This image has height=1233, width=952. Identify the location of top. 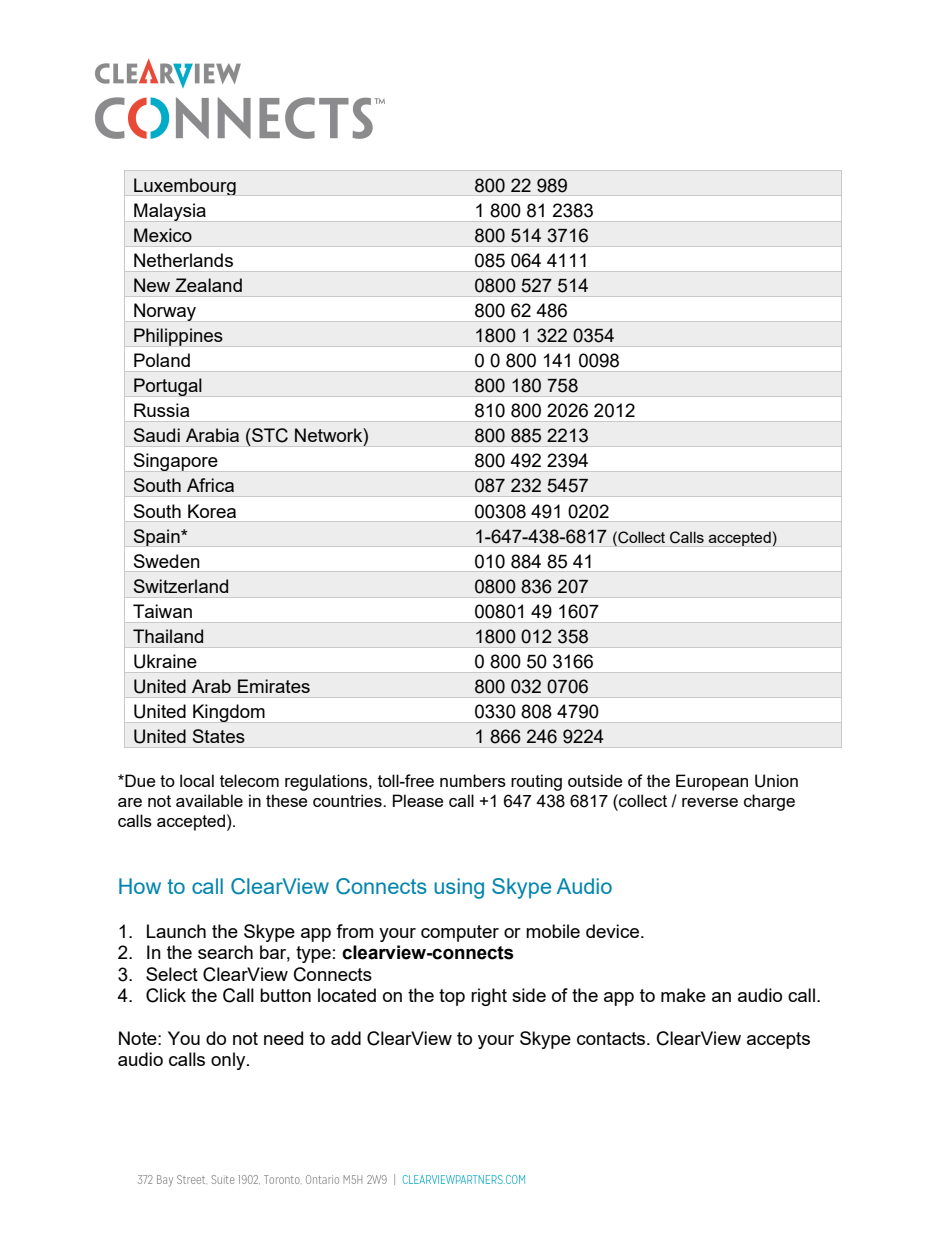
(452, 997).
